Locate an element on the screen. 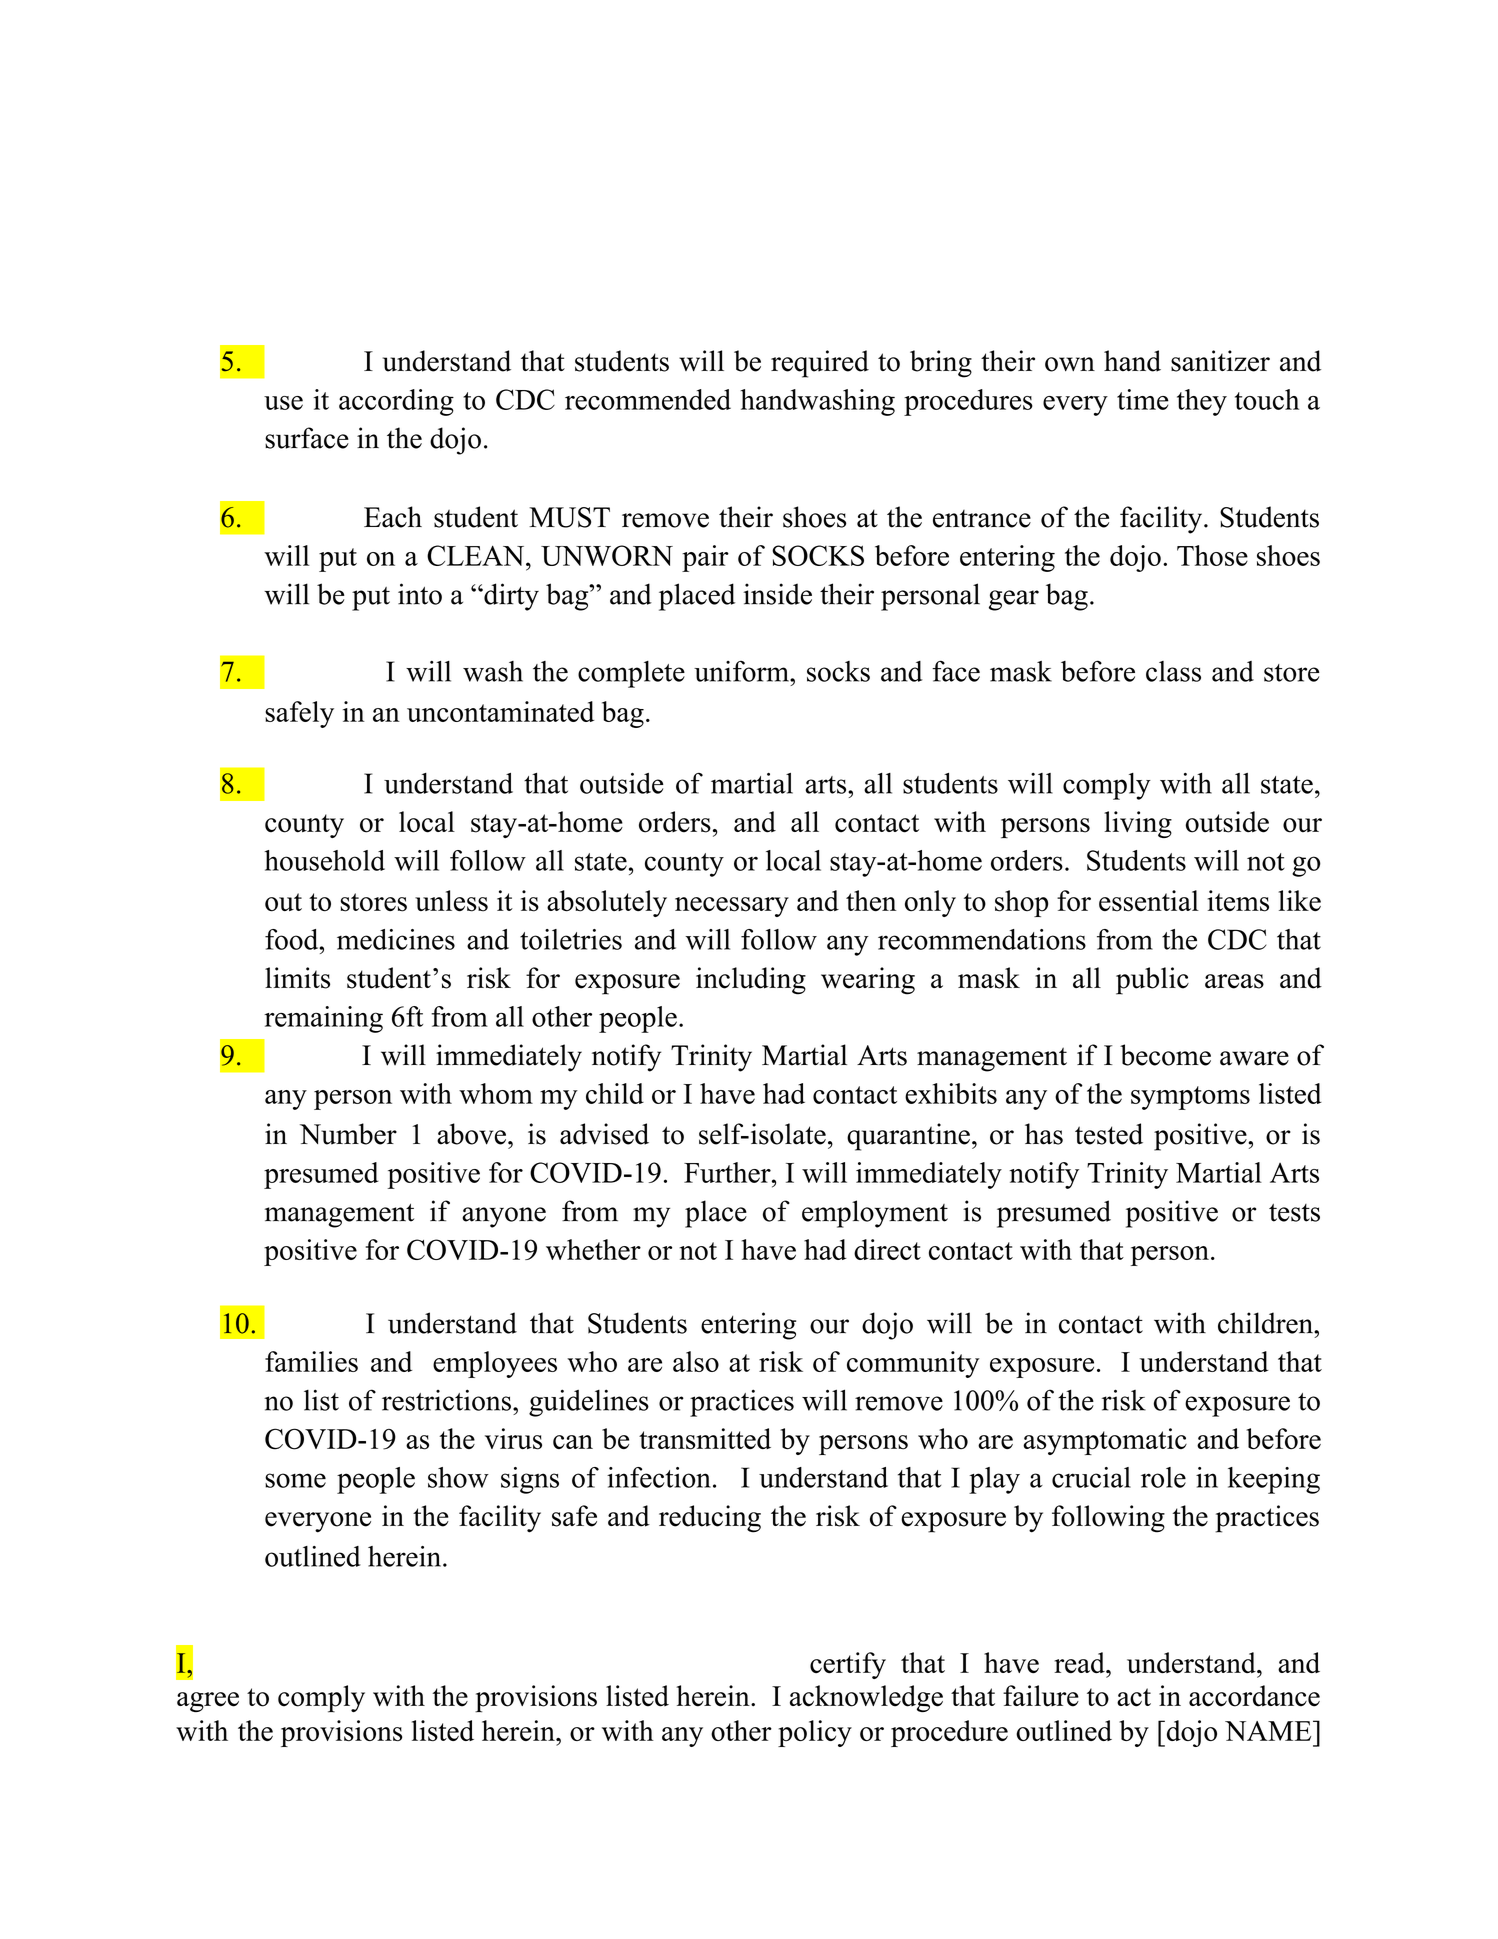 This screenshot has width=1498, height=1939. remaining is located at coordinates (323, 1019).
